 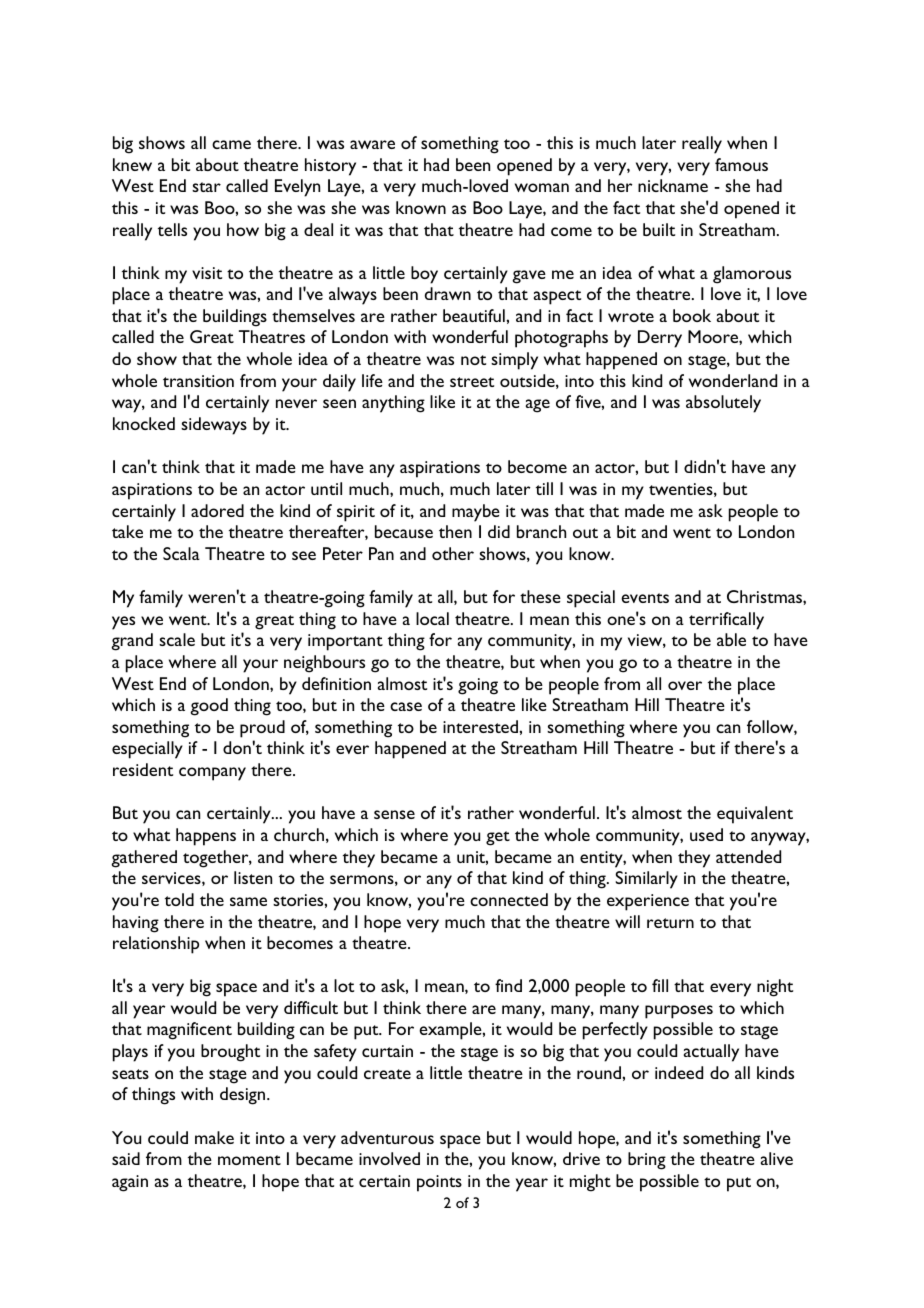 What do you see at coordinates (673, 185) in the screenshot?
I see `nickname` at bounding box center [673, 185].
